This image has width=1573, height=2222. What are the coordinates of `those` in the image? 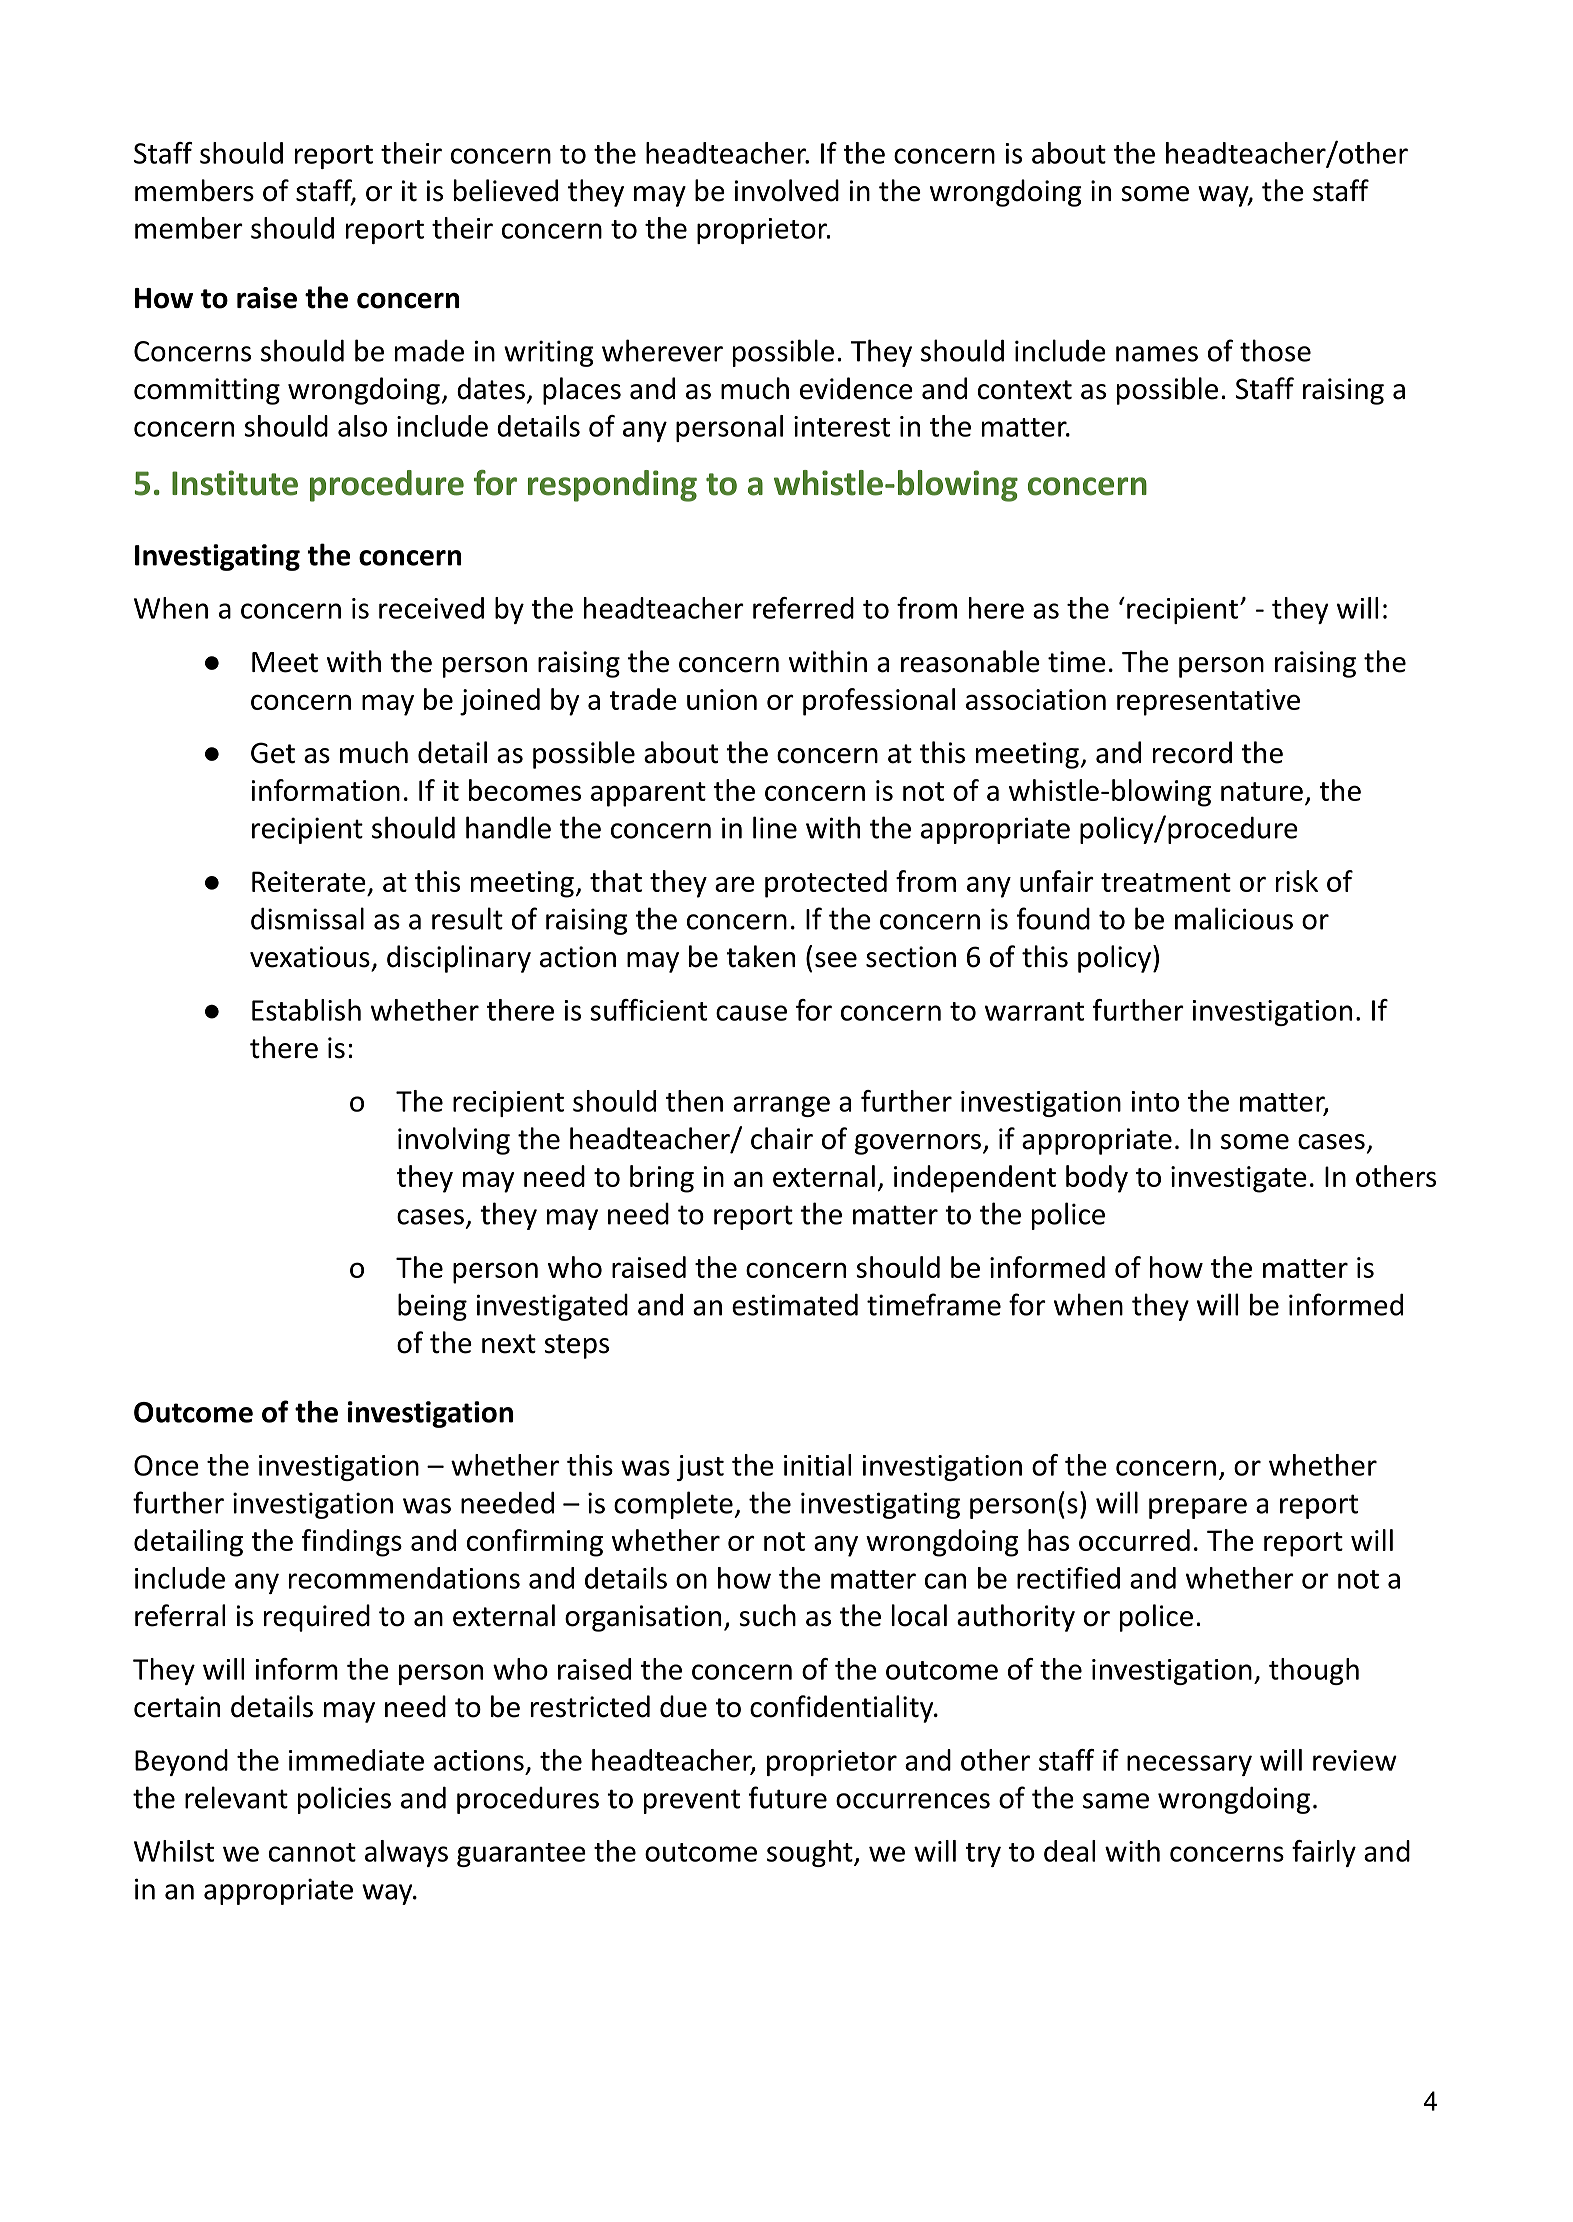 It's located at (1275, 350).
